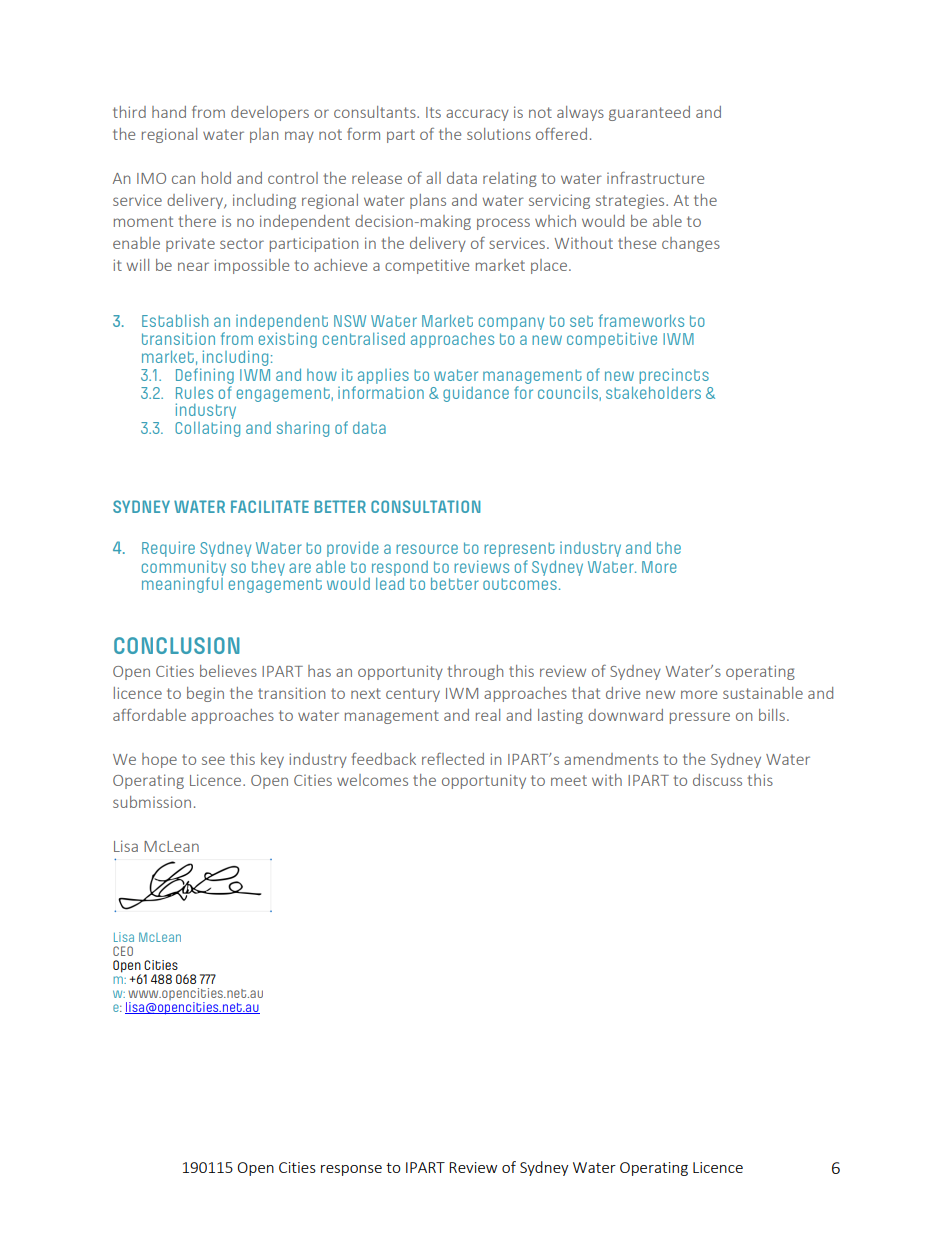 The height and width of the screenshot is (1233, 952). Describe the element at coordinates (123, 951) in the screenshot. I see `CEO` at that location.
